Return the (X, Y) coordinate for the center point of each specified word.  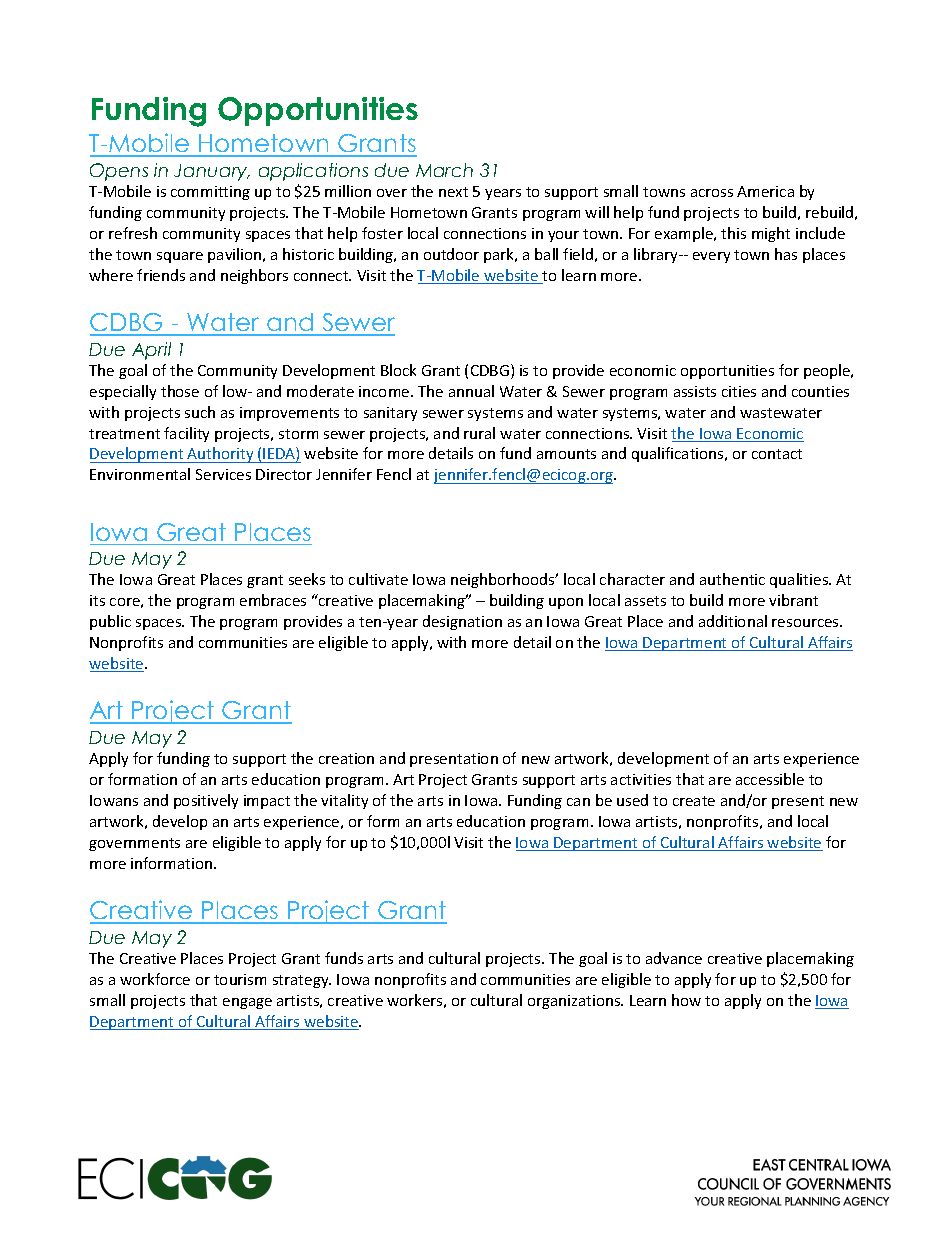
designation (462, 622)
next (453, 192)
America (765, 191)
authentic (732, 579)
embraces (273, 600)
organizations (575, 1002)
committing (210, 193)
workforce (155, 979)
